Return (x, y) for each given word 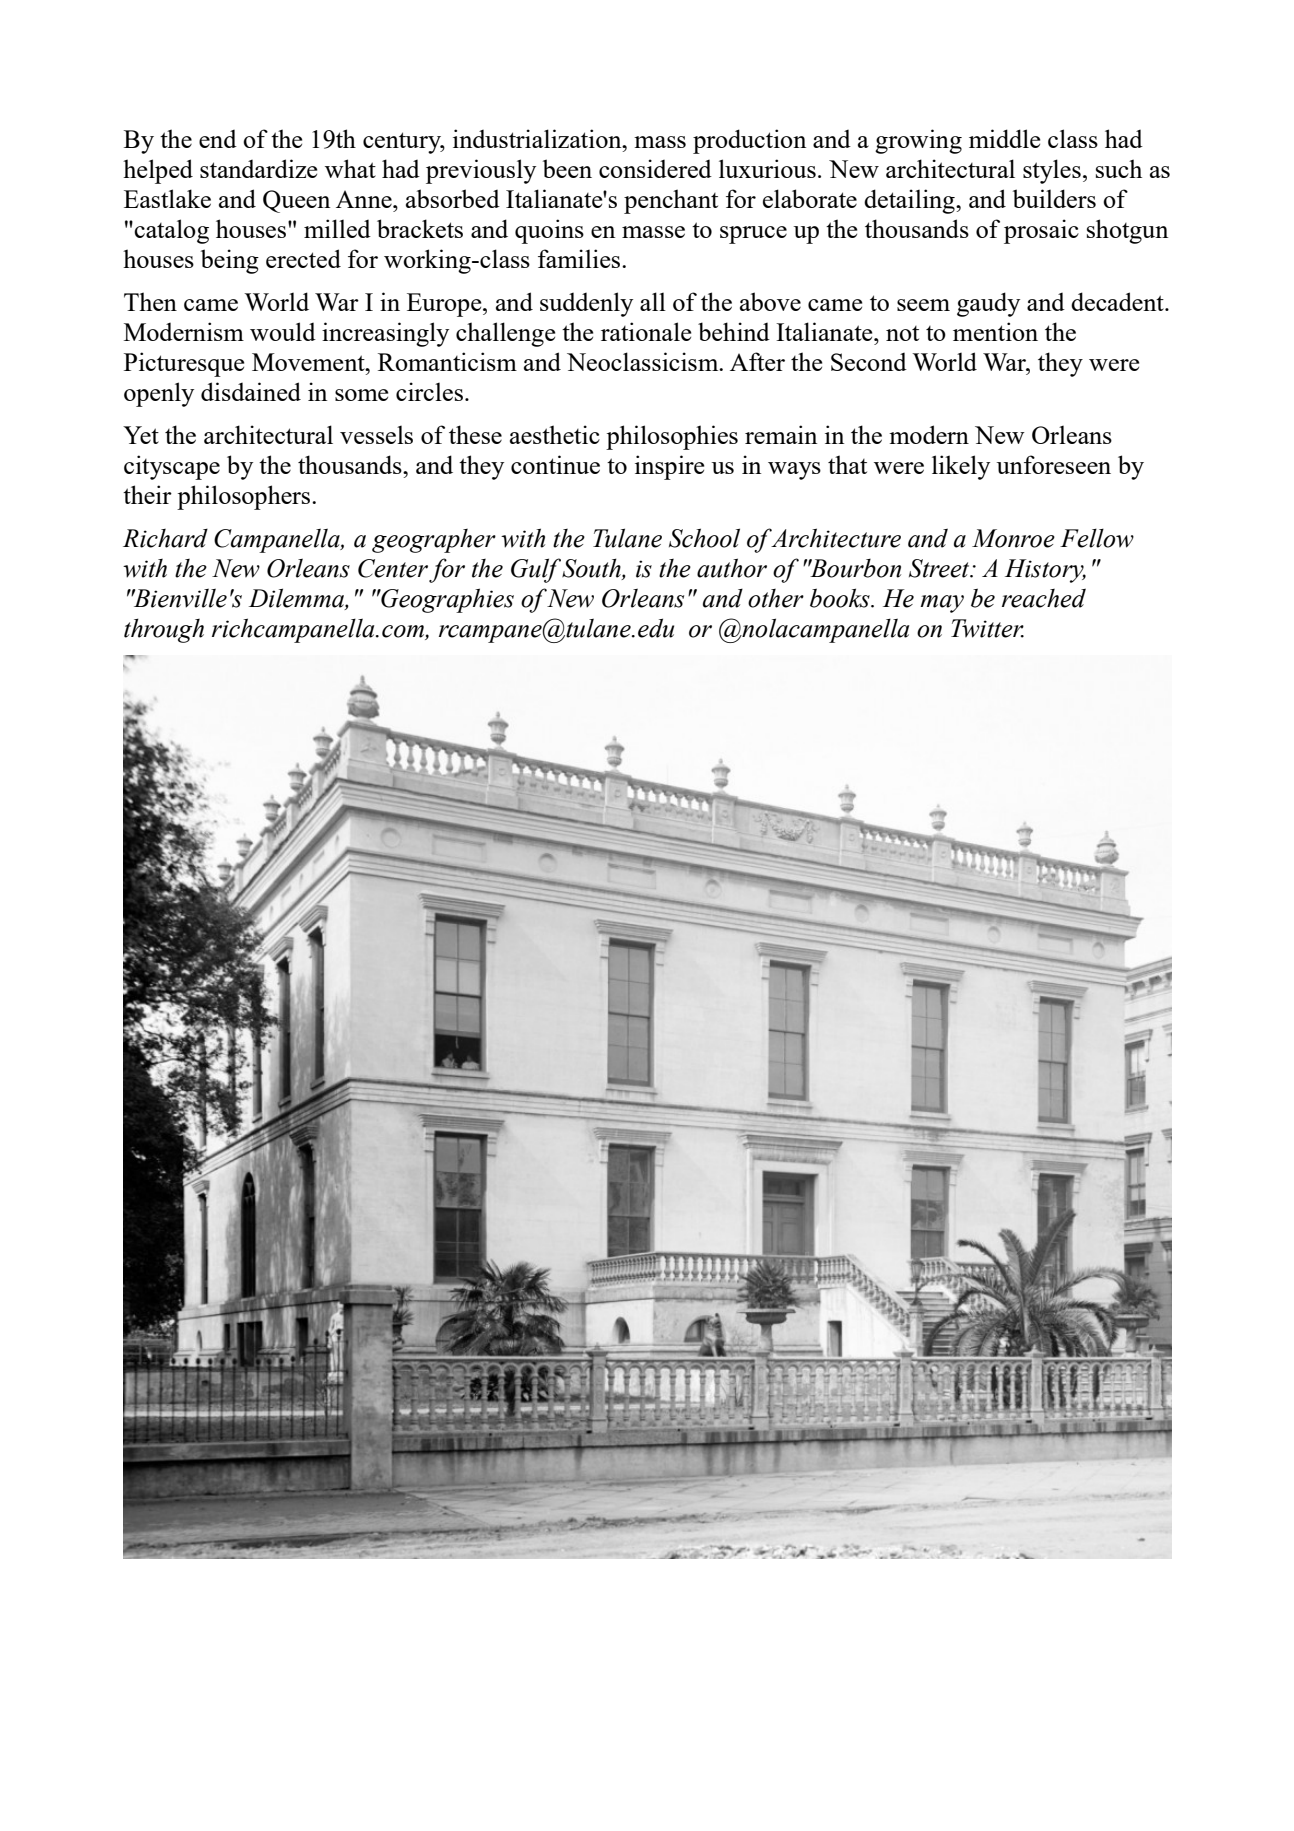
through (164, 630)
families (580, 258)
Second (869, 362)
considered (655, 168)
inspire (669, 467)
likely (961, 467)
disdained (251, 391)
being (230, 261)
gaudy (988, 304)
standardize (258, 168)
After (757, 361)
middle (1004, 138)
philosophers (245, 497)
